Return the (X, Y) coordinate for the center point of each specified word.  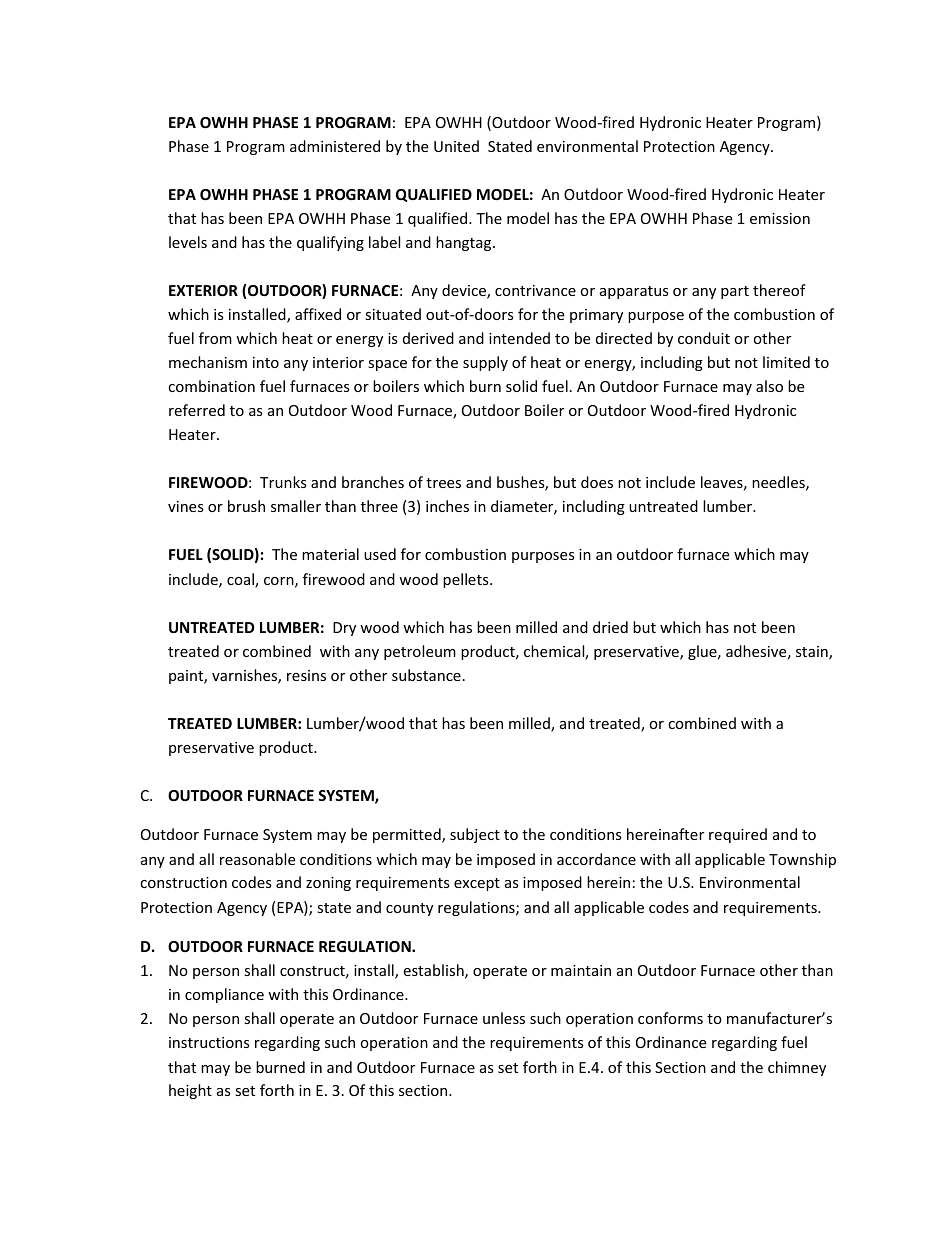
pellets (467, 580)
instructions (209, 1042)
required (738, 835)
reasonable (257, 859)
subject (475, 835)
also (769, 386)
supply (485, 363)
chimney (797, 1068)
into (266, 362)
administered (335, 146)
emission (780, 218)
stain (813, 653)
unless (504, 1018)
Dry (344, 629)
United (456, 146)
